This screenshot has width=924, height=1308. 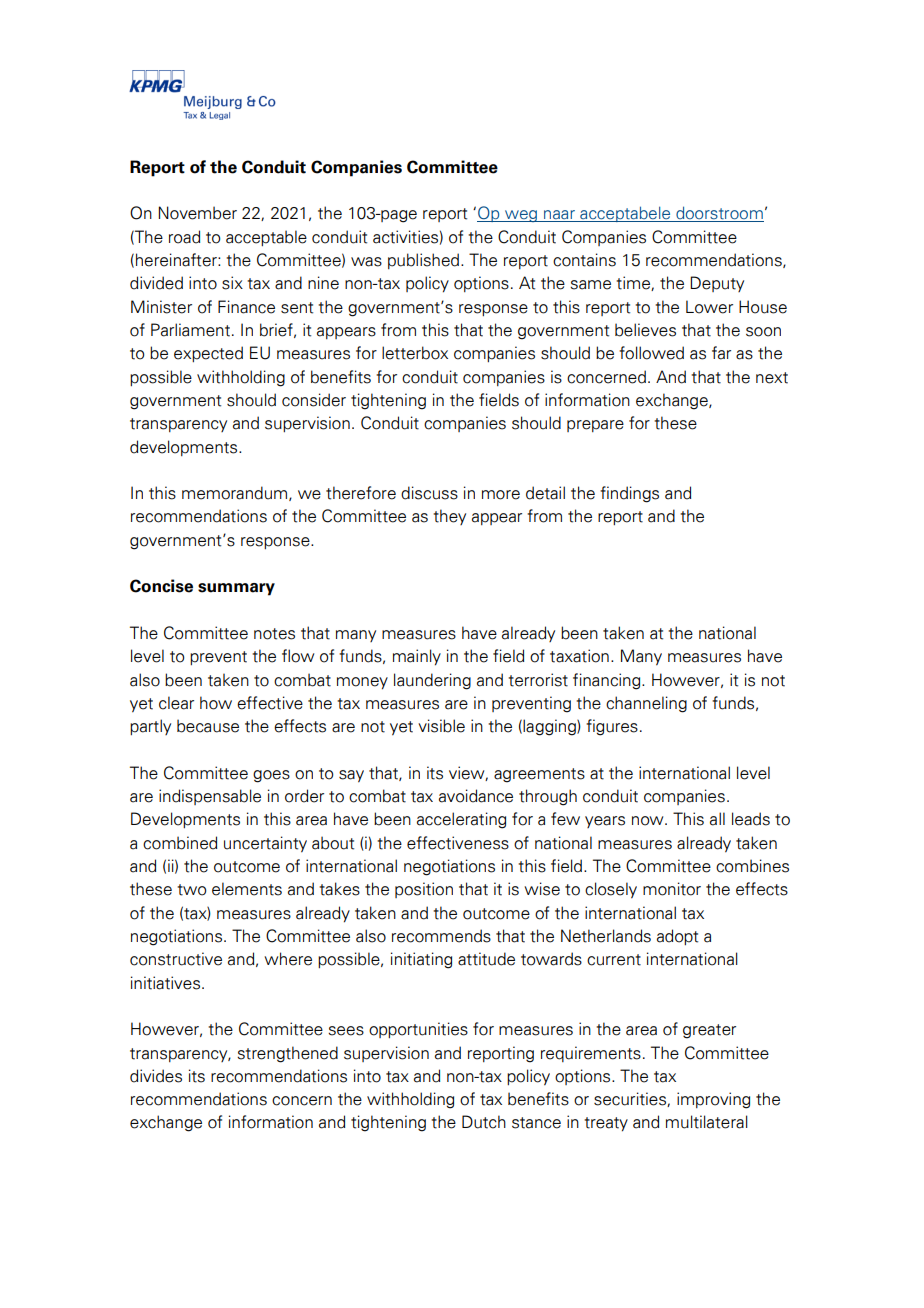 I want to click on discuss, so click(x=429, y=493).
